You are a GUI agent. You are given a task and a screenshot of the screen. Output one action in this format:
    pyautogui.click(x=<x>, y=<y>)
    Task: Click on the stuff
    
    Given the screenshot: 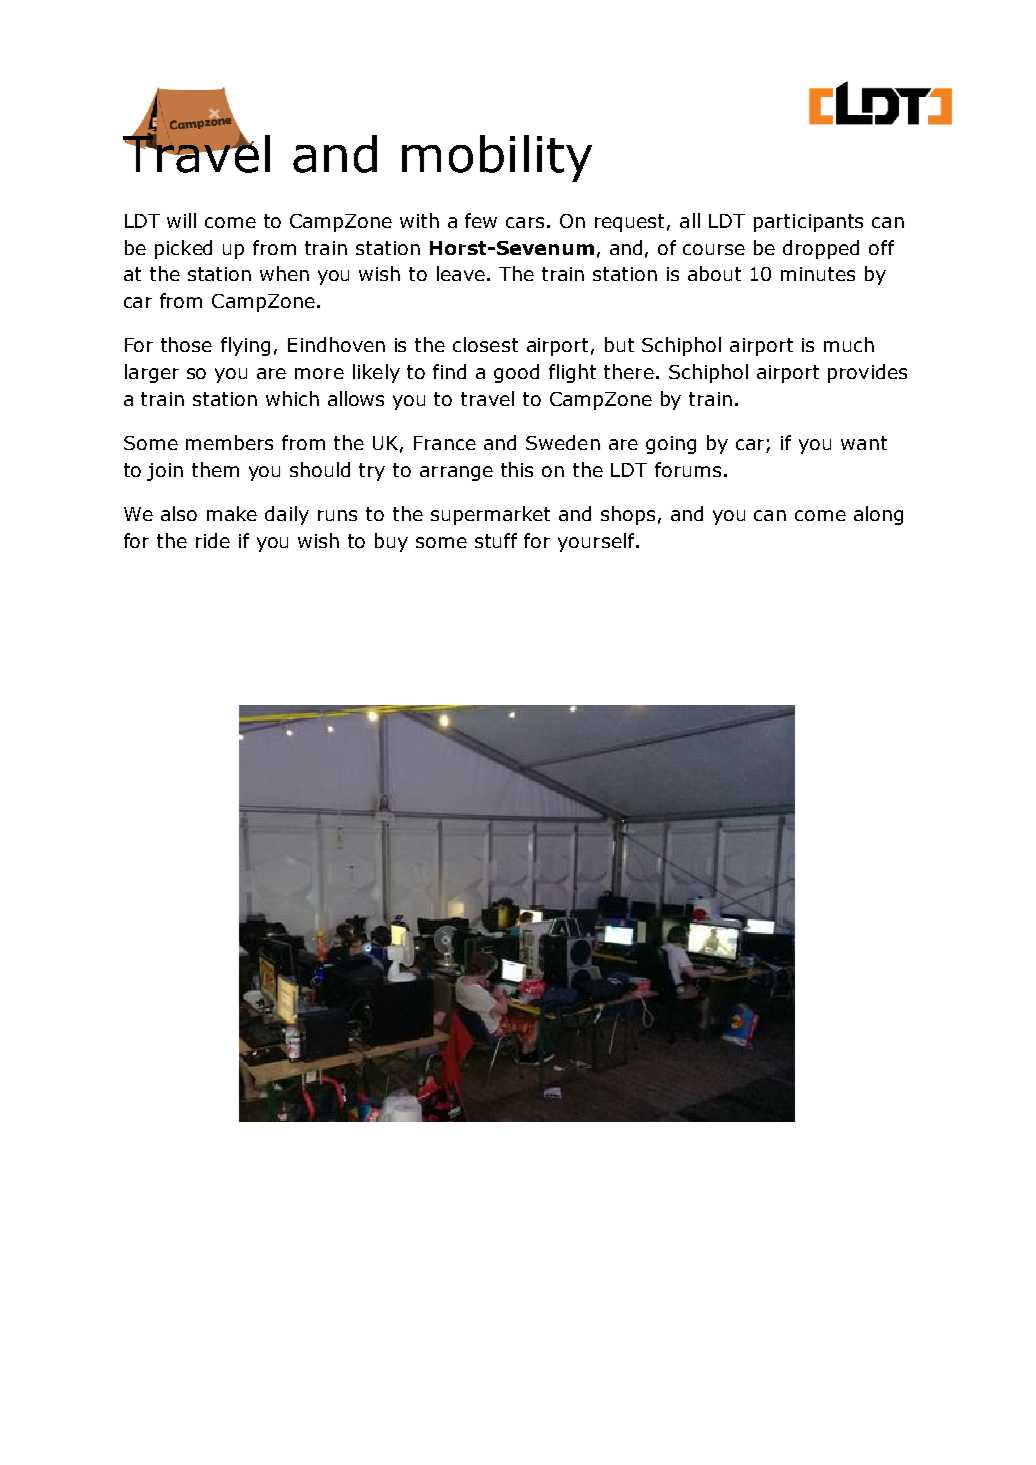 What is the action you would take?
    pyautogui.click(x=496, y=540)
